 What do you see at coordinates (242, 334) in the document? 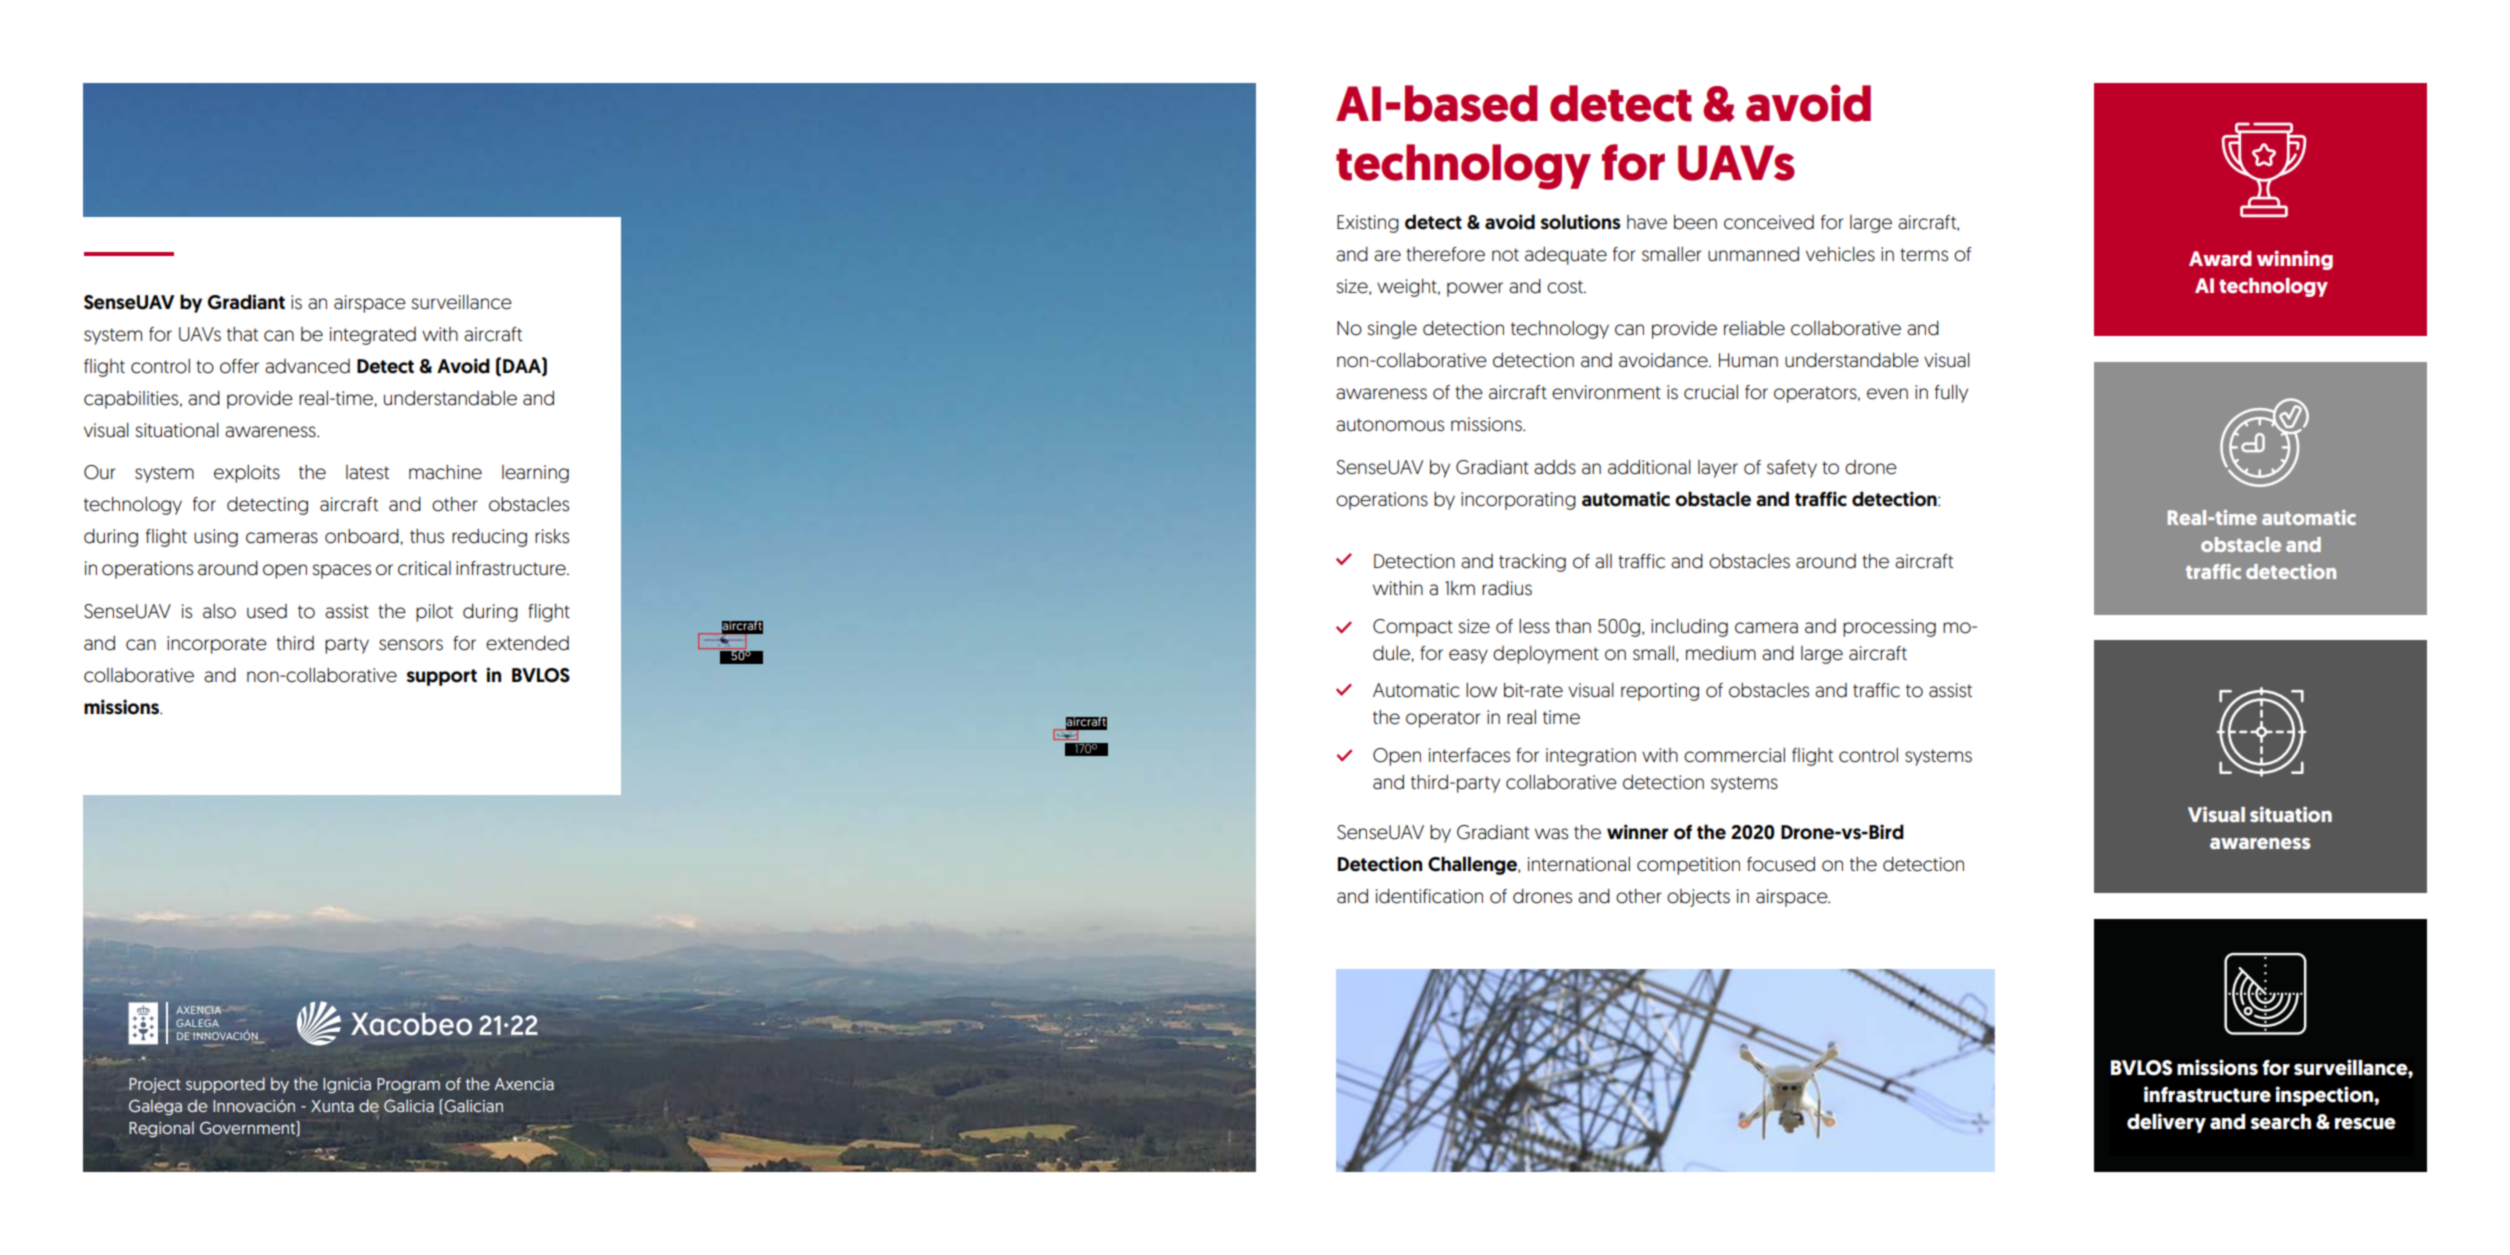
I see `that` at bounding box center [242, 334].
